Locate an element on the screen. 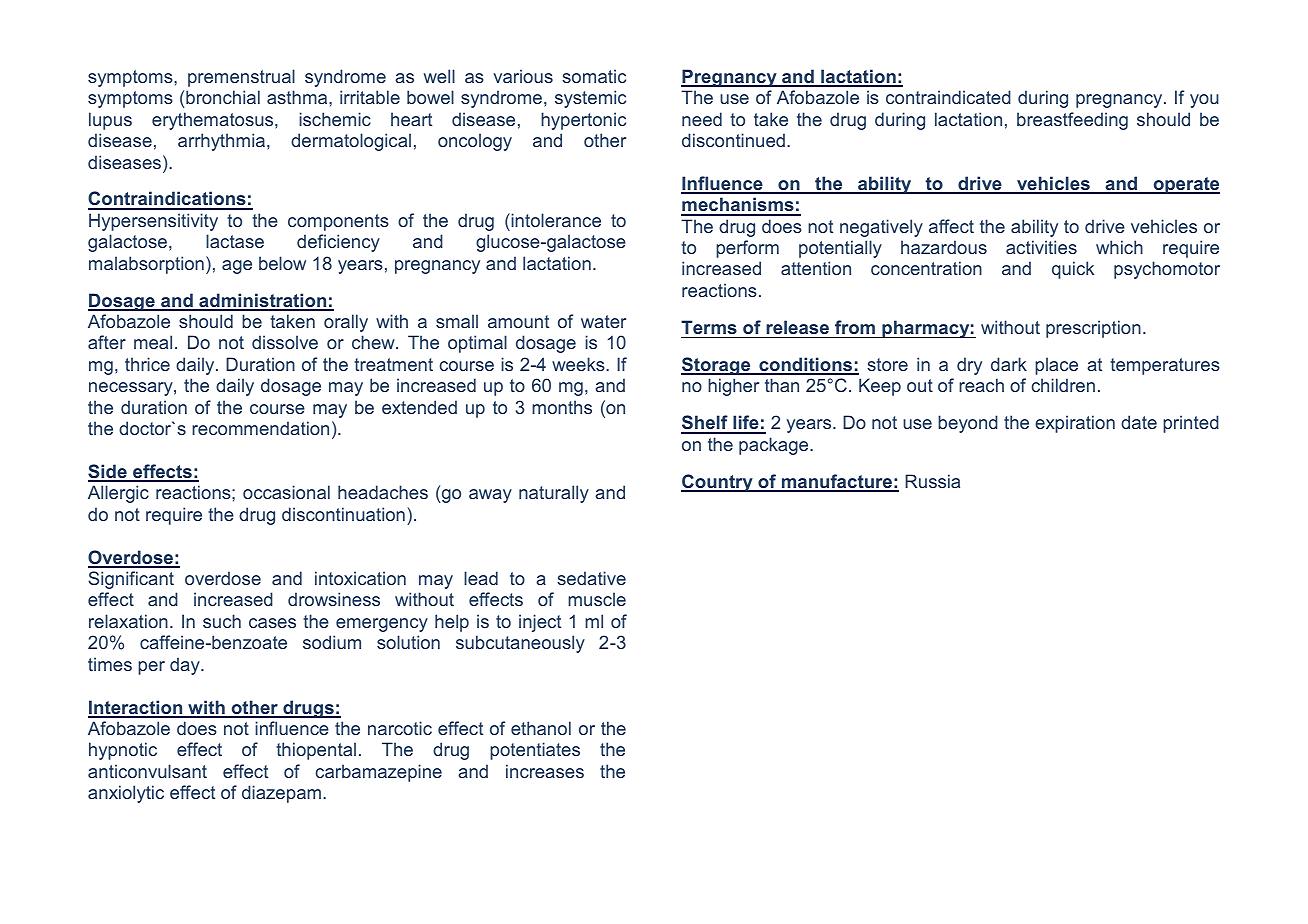  recommendation is located at coordinates (260, 428).
